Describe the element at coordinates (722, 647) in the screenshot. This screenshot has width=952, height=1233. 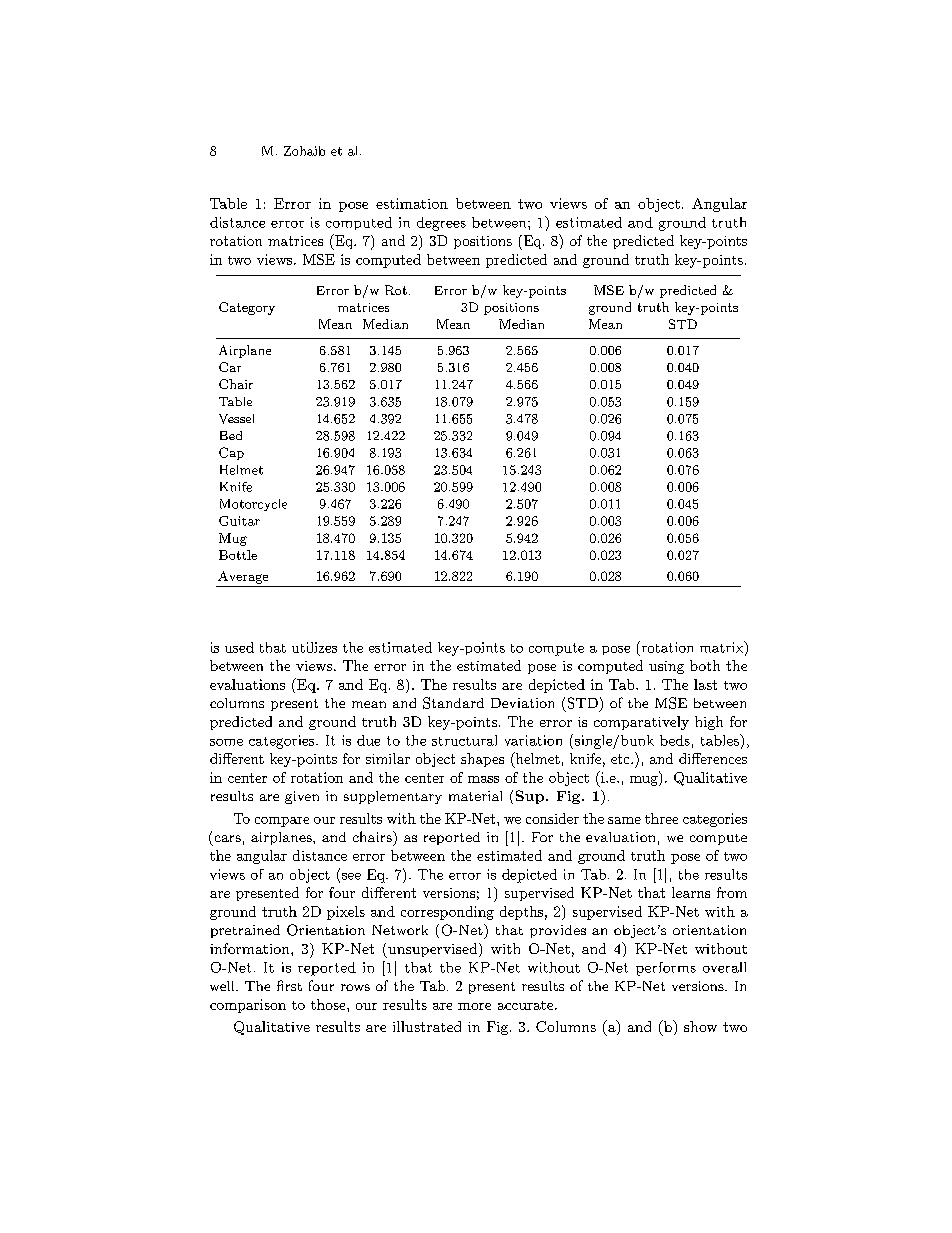
I see `matrix` at that location.
